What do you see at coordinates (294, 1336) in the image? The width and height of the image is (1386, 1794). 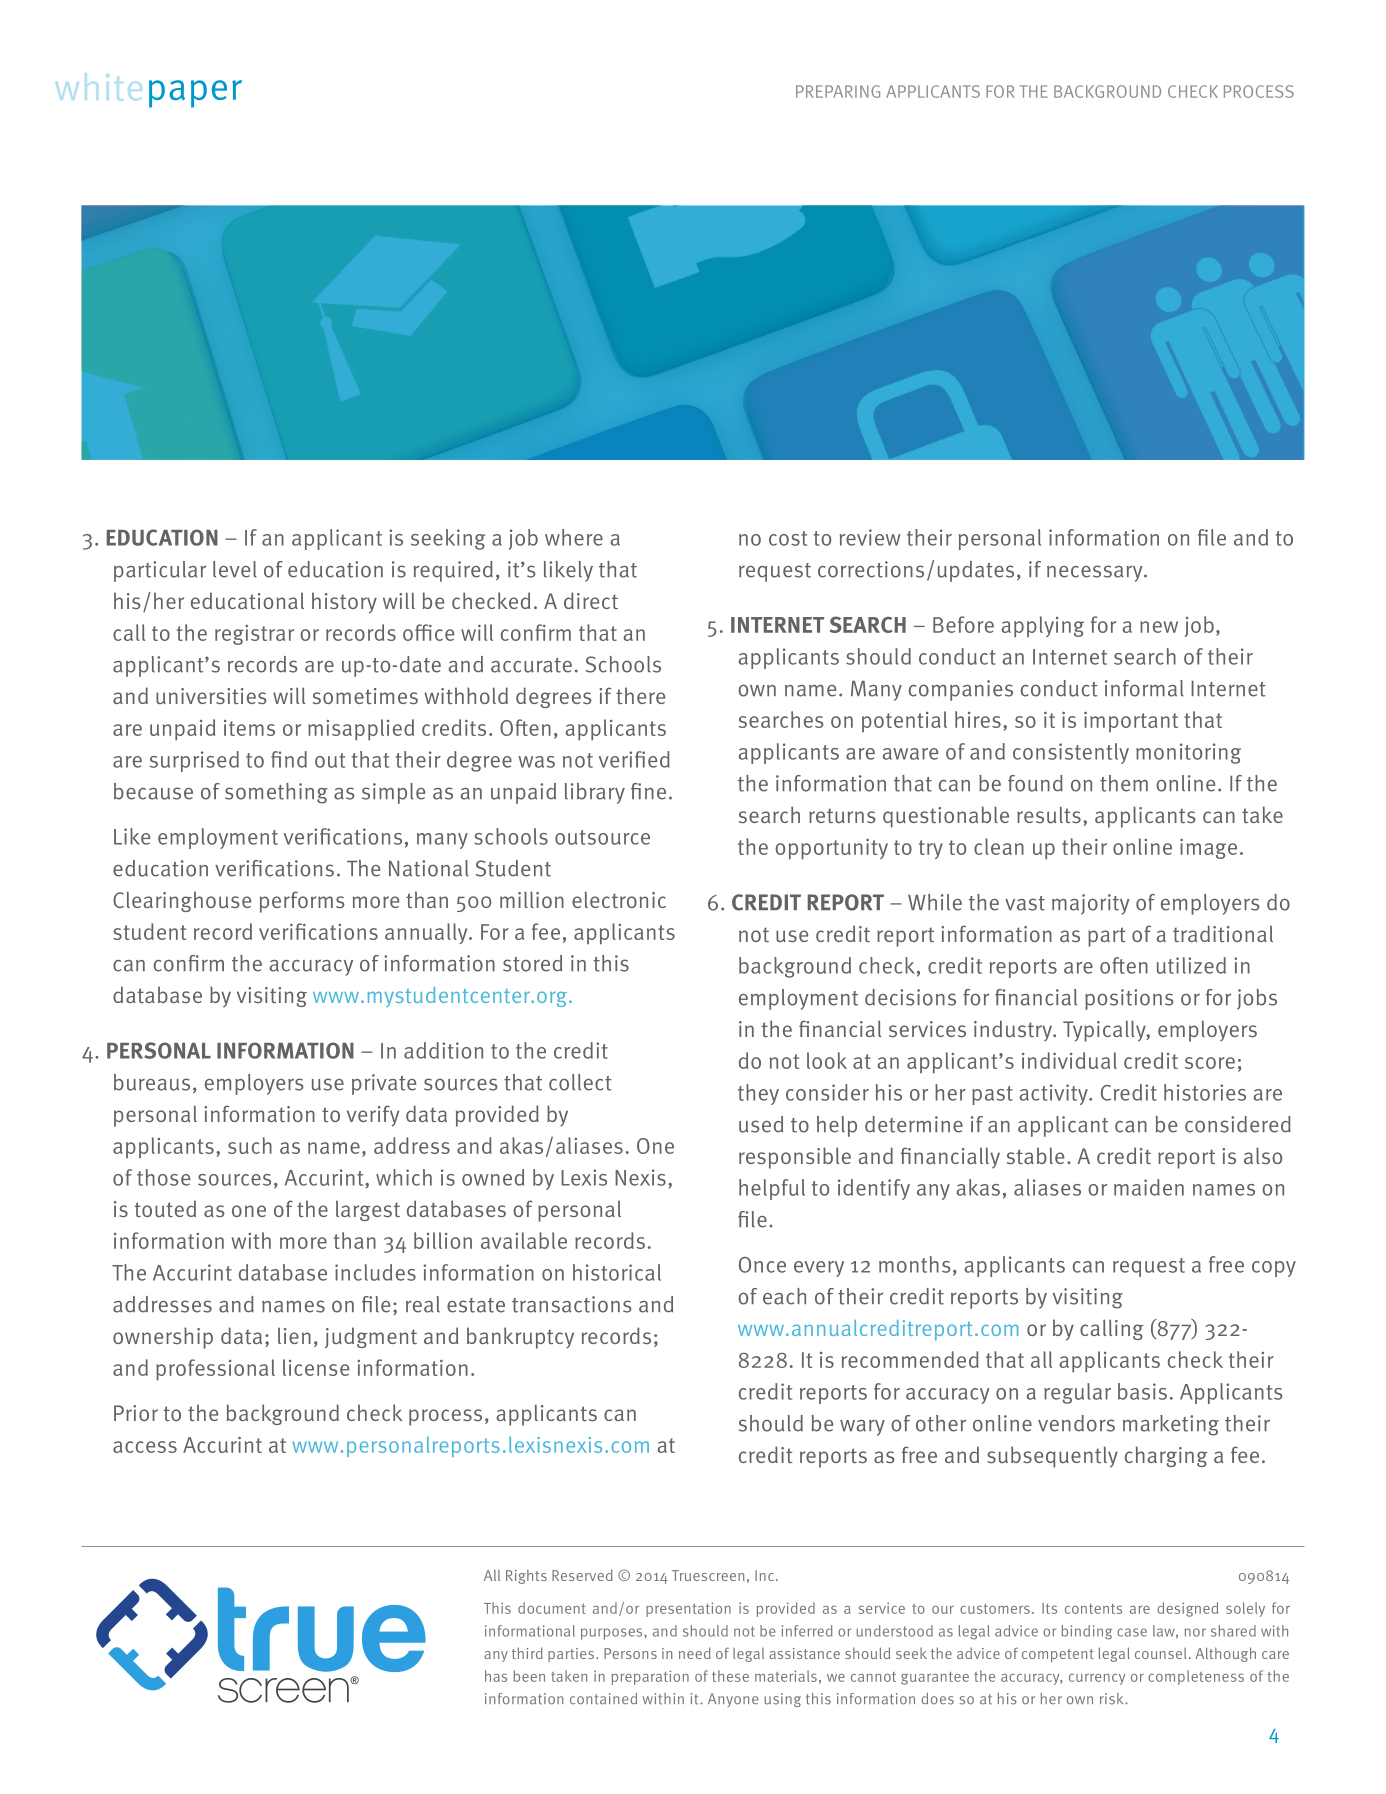 I see `lien` at bounding box center [294, 1336].
